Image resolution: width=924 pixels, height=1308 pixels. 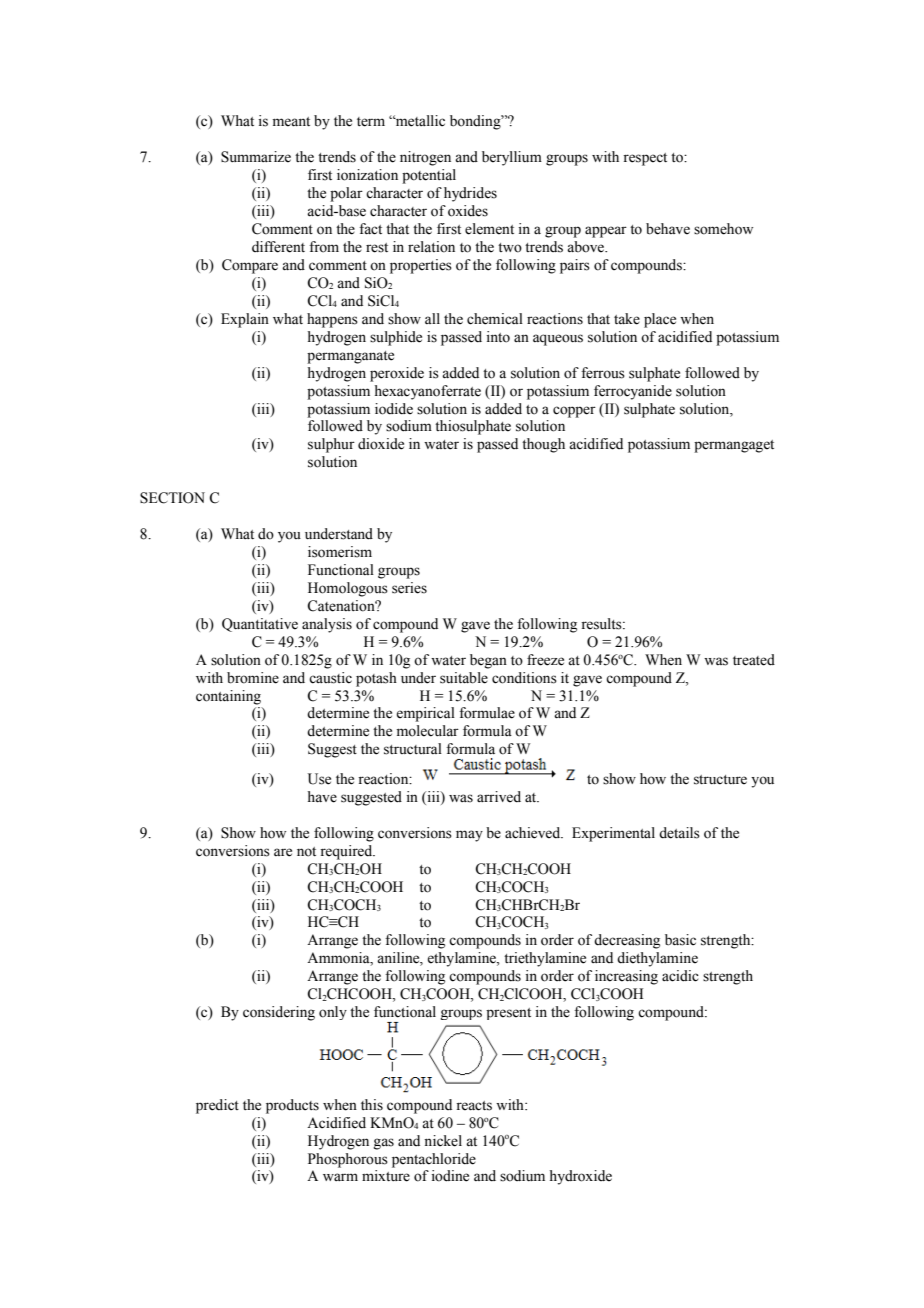 I want to click on respect, so click(x=645, y=159).
